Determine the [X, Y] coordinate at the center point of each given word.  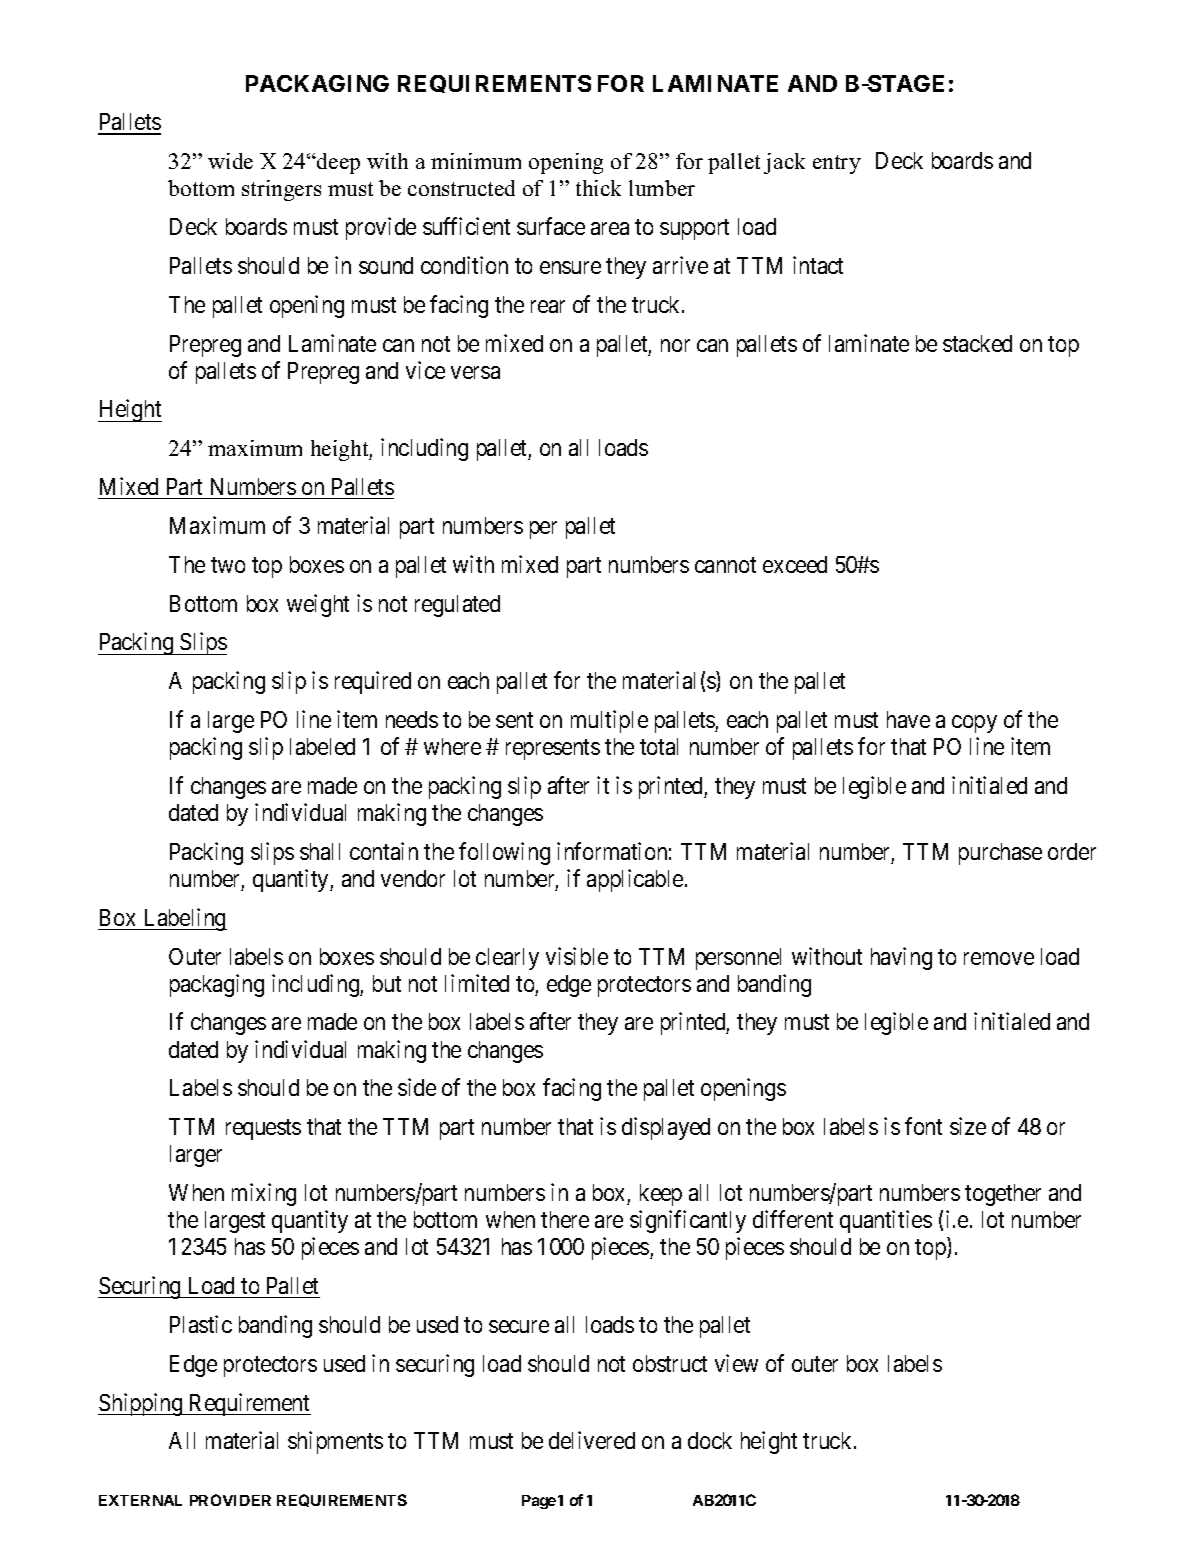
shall [320, 851]
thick [598, 188]
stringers [281, 190]
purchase [1000, 854]
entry [837, 164]
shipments [335, 1442]
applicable [635, 880]
